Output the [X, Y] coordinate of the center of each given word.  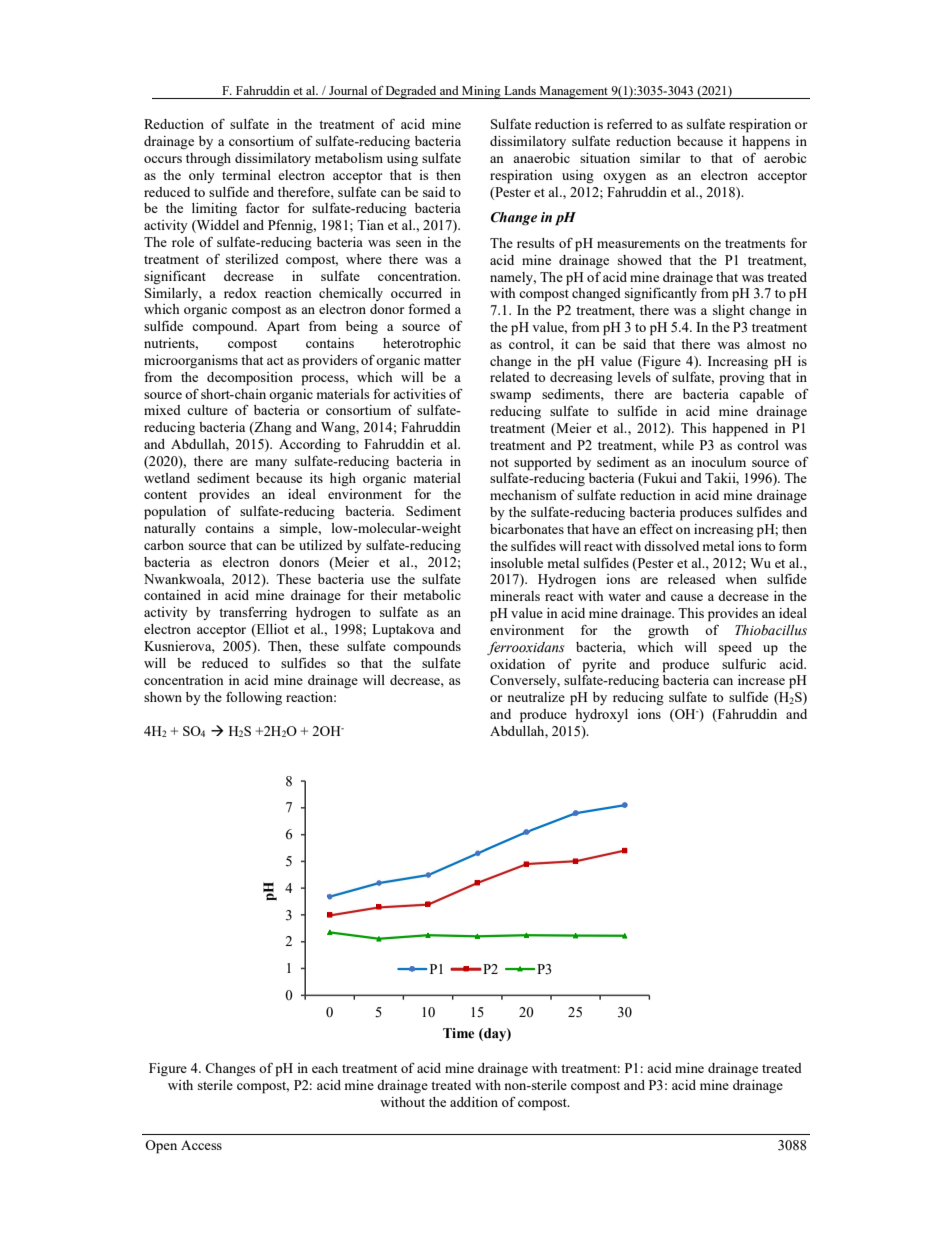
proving [742, 379]
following [254, 698]
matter [442, 361]
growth [668, 631]
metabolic [432, 595]
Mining [481, 92]
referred [630, 123]
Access [201, 1145]
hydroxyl [601, 715]
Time [458, 1033]
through [208, 159]
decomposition [250, 379]
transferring [253, 613]
